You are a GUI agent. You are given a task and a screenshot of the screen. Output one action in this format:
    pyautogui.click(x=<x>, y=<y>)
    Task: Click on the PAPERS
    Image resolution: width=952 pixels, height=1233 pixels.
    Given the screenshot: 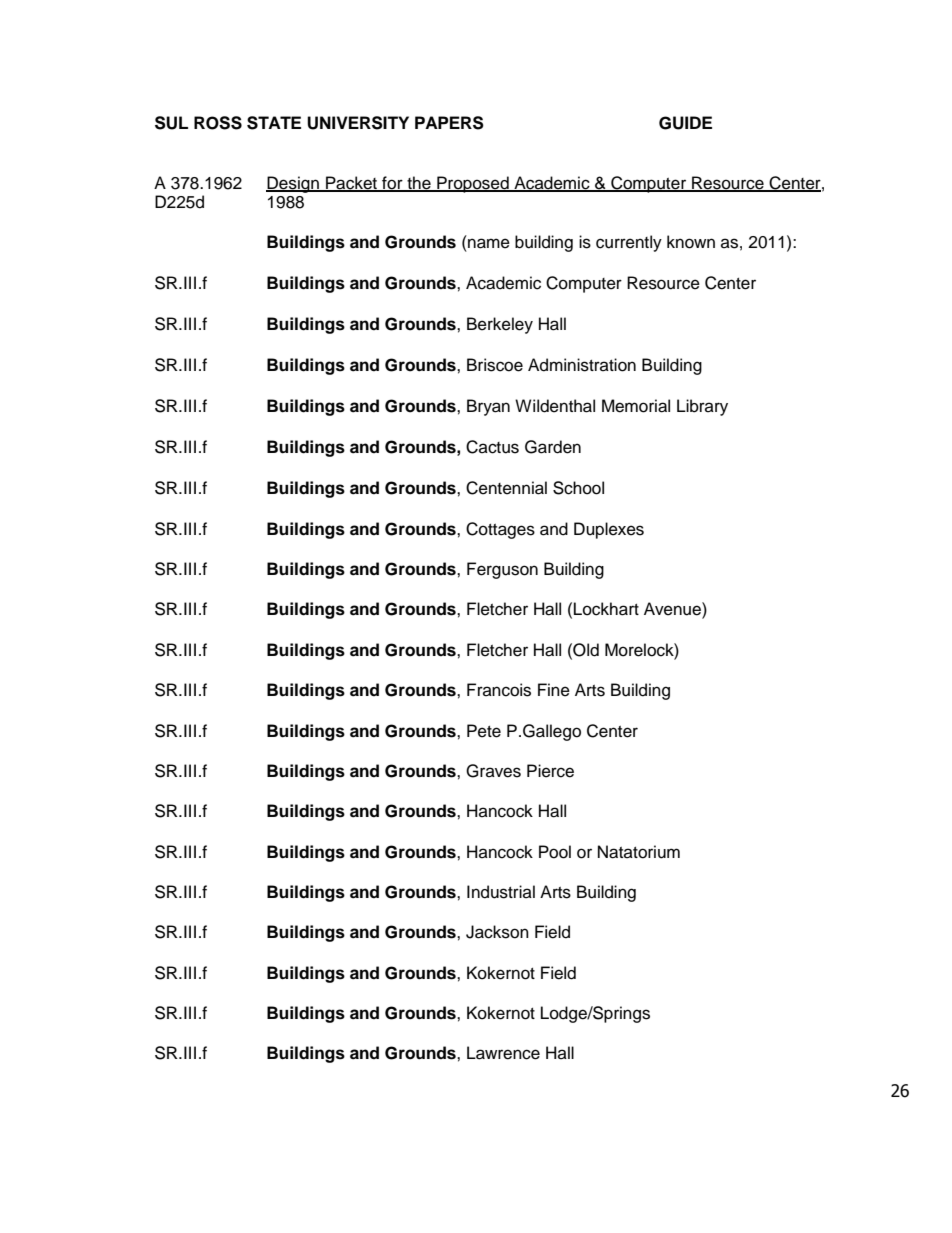 What is the action you would take?
    pyautogui.click(x=449, y=123)
